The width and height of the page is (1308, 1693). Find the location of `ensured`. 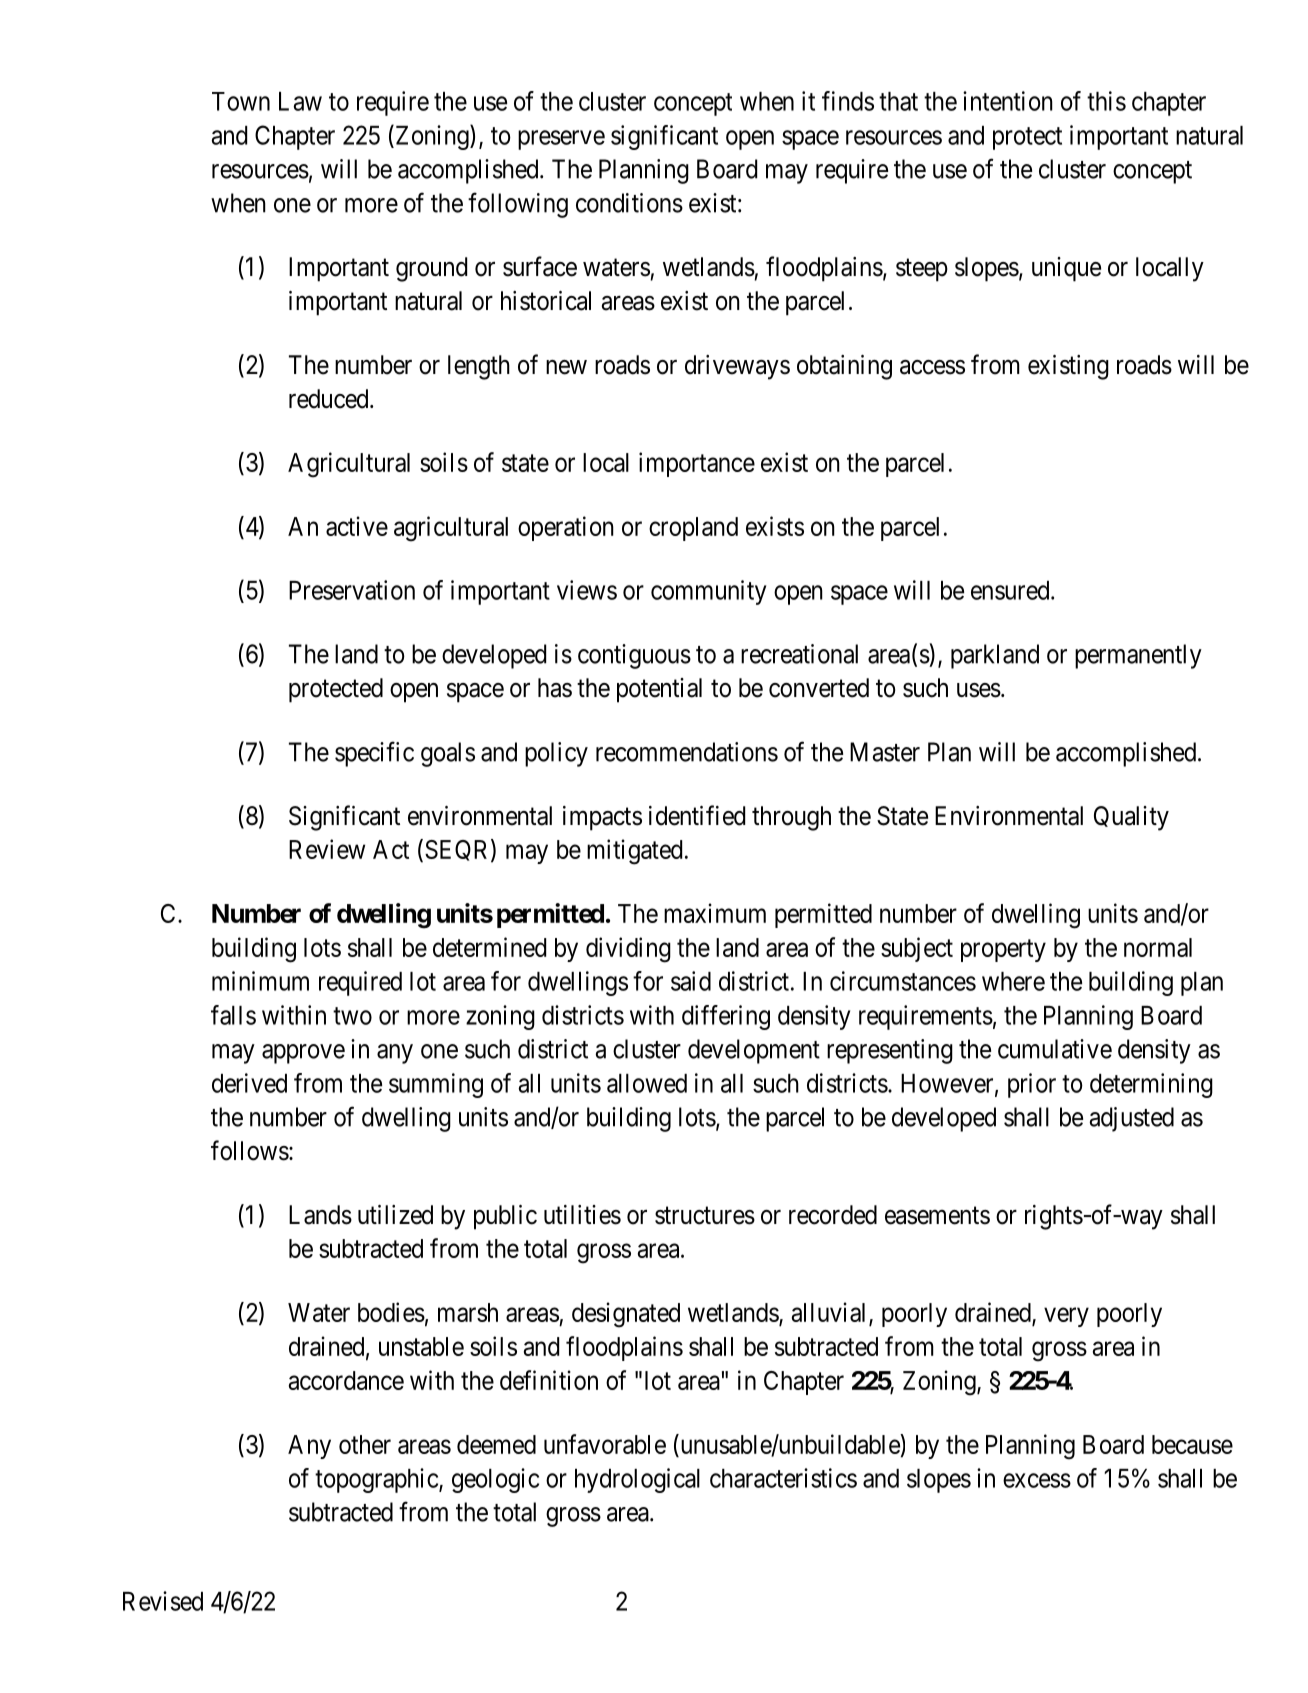

ensured is located at coordinates (1011, 590).
